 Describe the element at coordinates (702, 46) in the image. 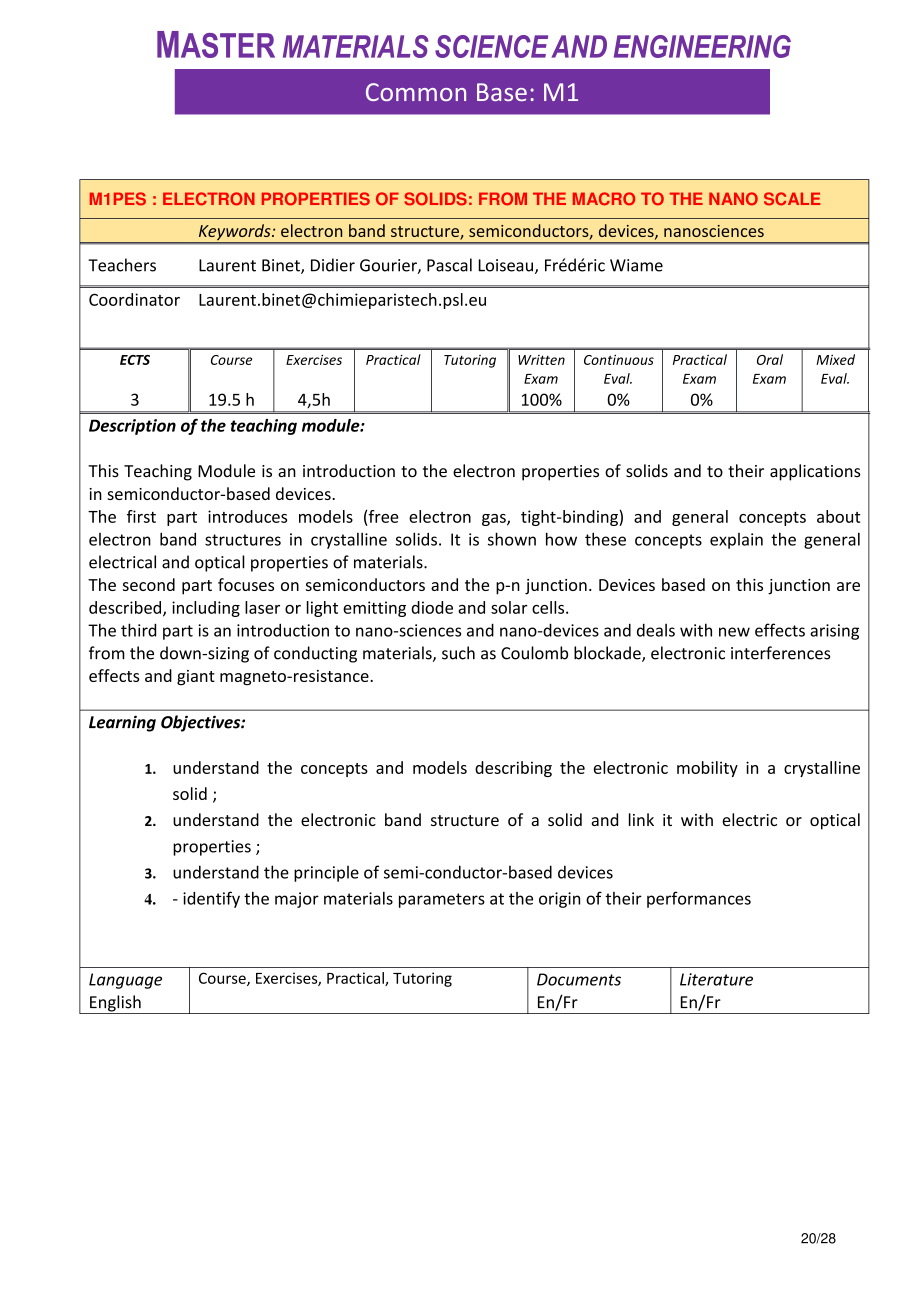

I see `ENGINEERING` at that location.
